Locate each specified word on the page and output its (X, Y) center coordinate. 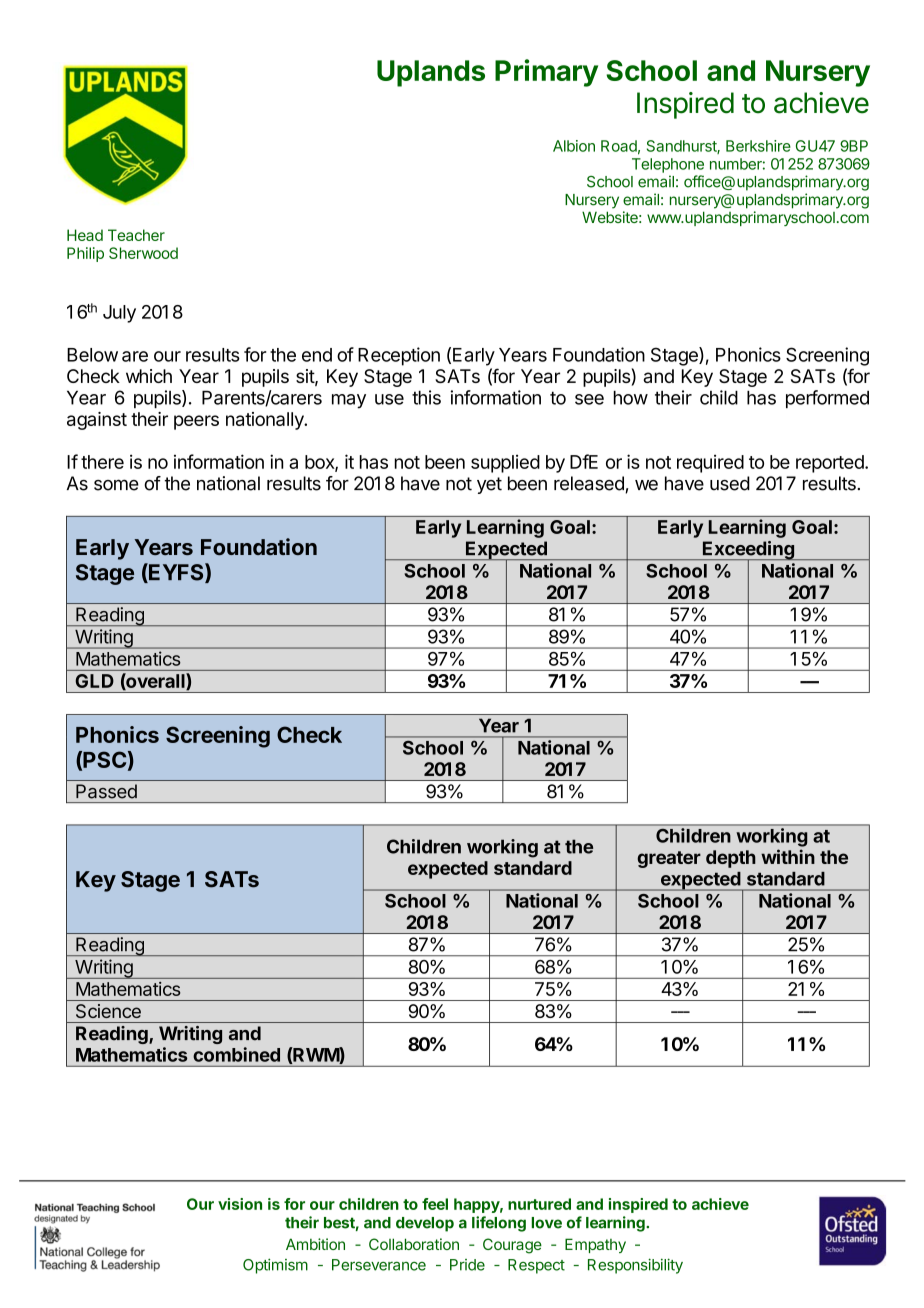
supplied (505, 463)
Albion (574, 146)
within (788, 856)
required (710, 463)
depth (731, 859)
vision (240, 1204)
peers (196, 422)
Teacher (136, 235)
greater (669, 859)
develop (425, 1224)
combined (236, 1054)
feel (435, 1204)
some (116, 485)
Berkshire (758, 146)
